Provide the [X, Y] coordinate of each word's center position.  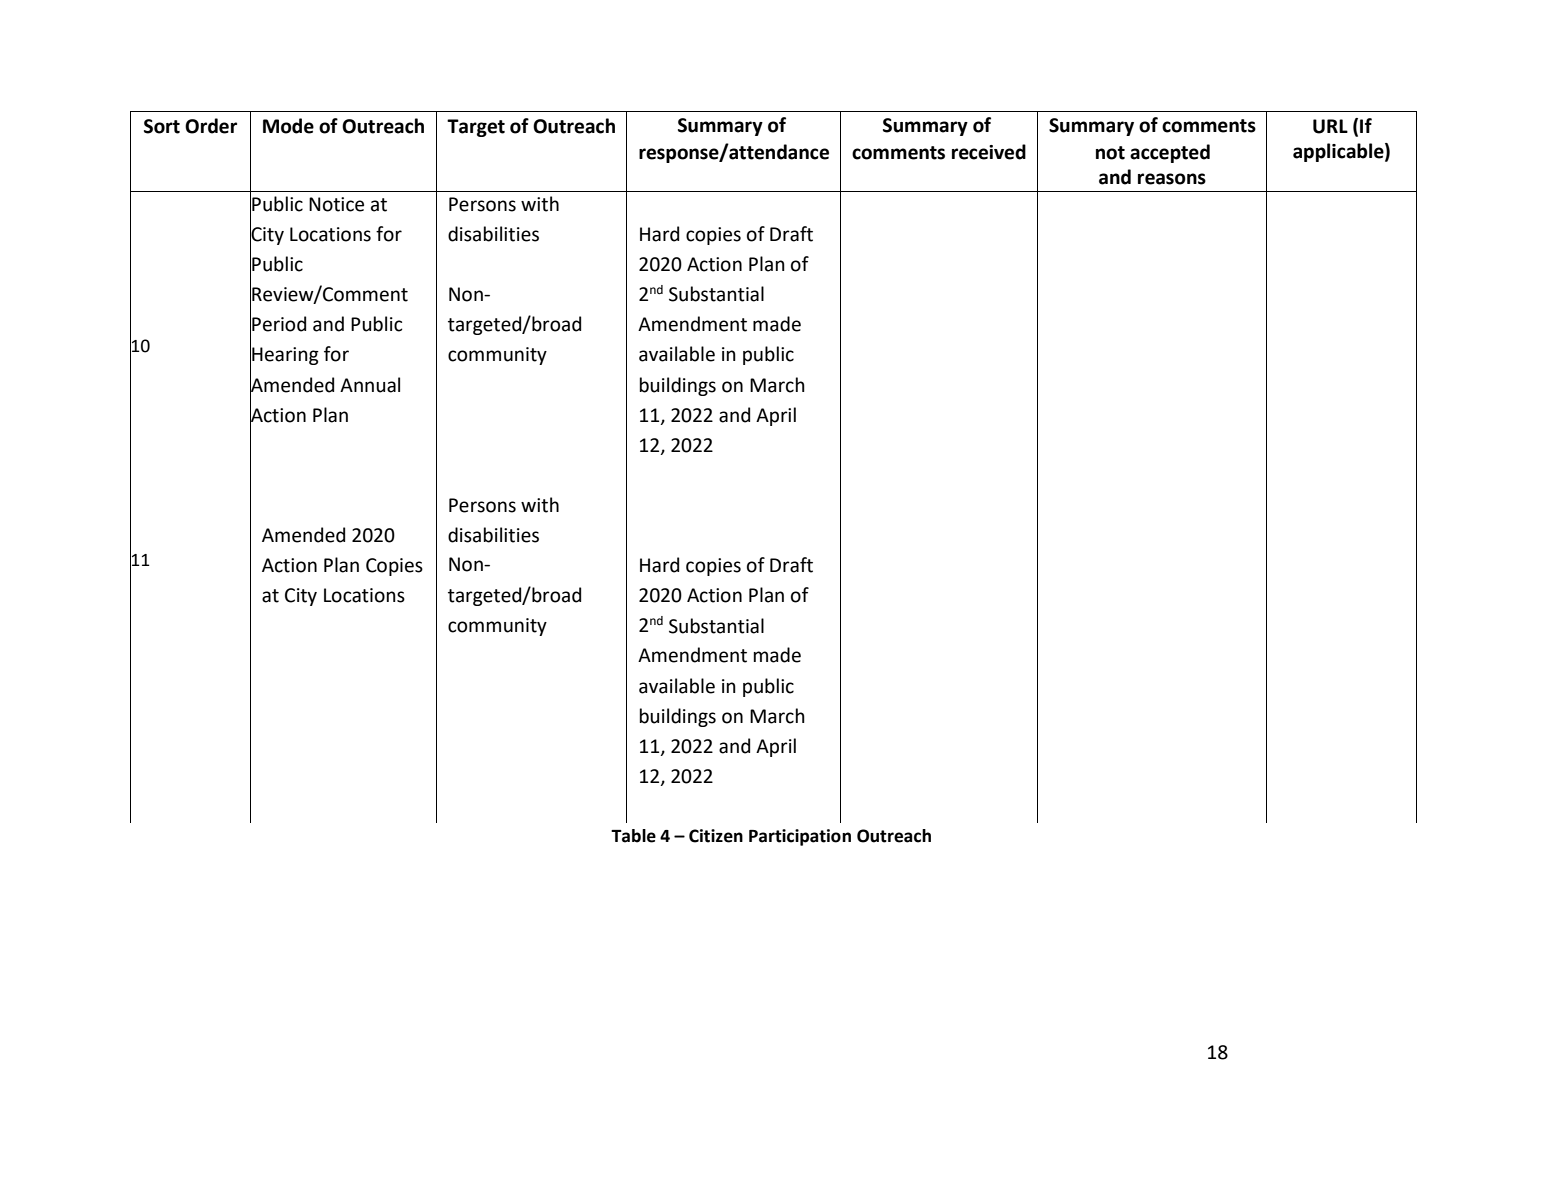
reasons [1172, 179]
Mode [288, 126]
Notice [336, 204]
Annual [370, 385]
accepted [1170, 153]
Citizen [716, 836]
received [989, 152]
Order [211, 126]
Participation [800, 837]
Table [633, 836]
